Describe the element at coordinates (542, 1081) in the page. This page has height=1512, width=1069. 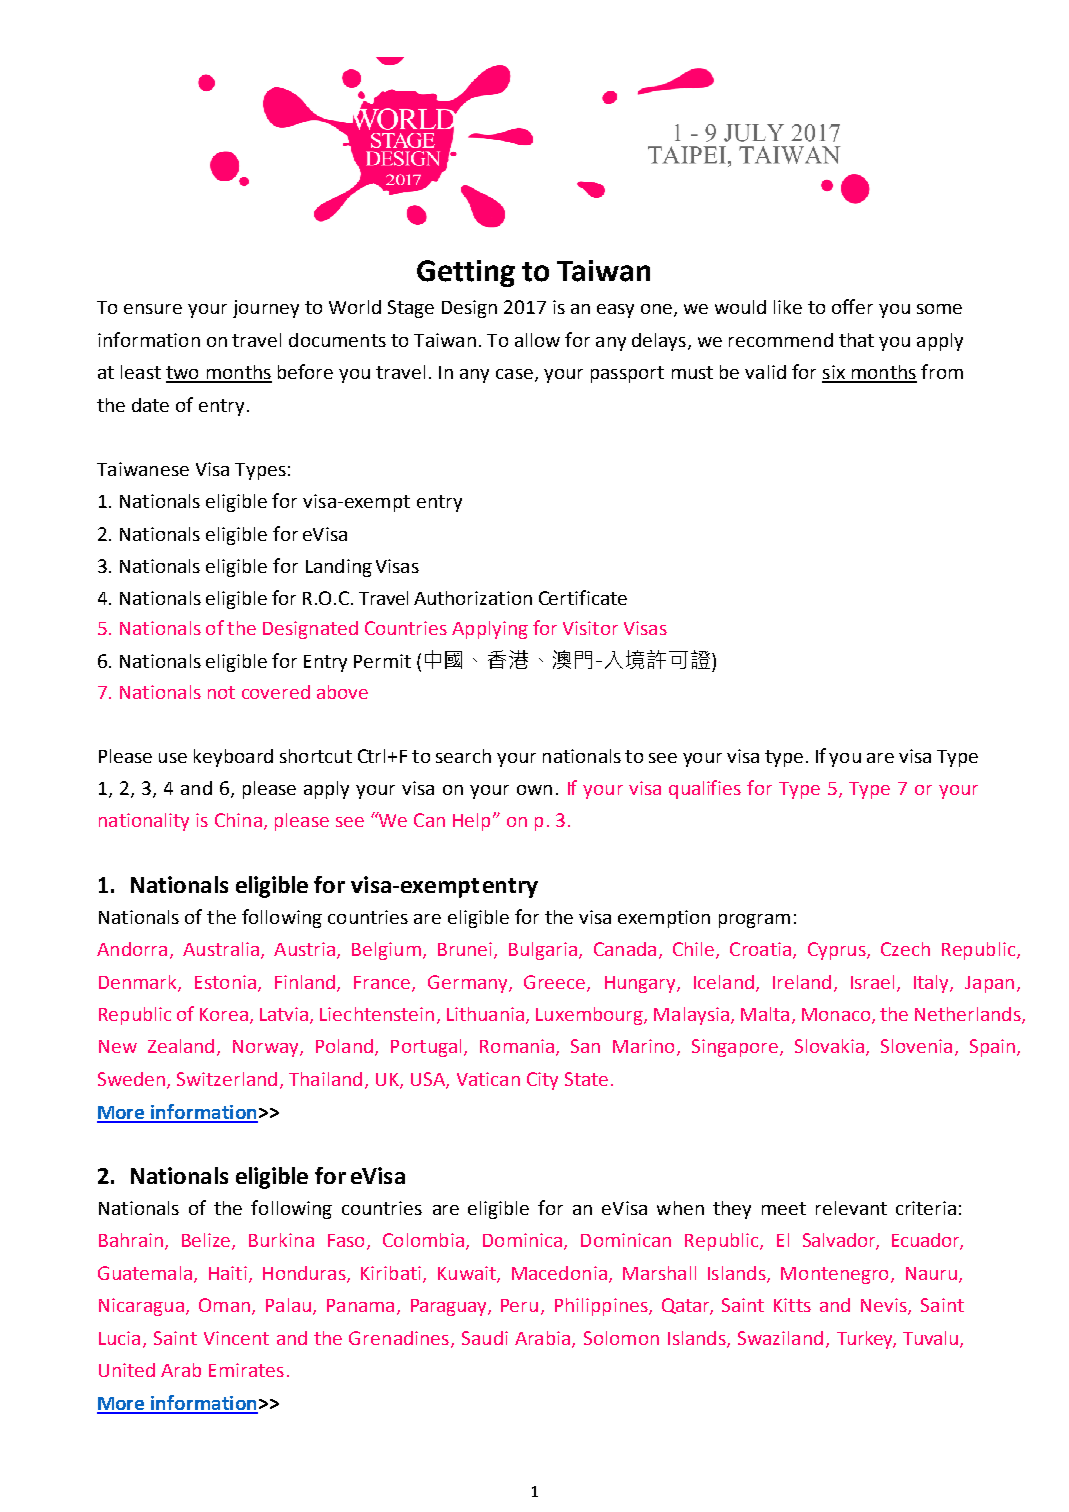
I see `City` at that location.
